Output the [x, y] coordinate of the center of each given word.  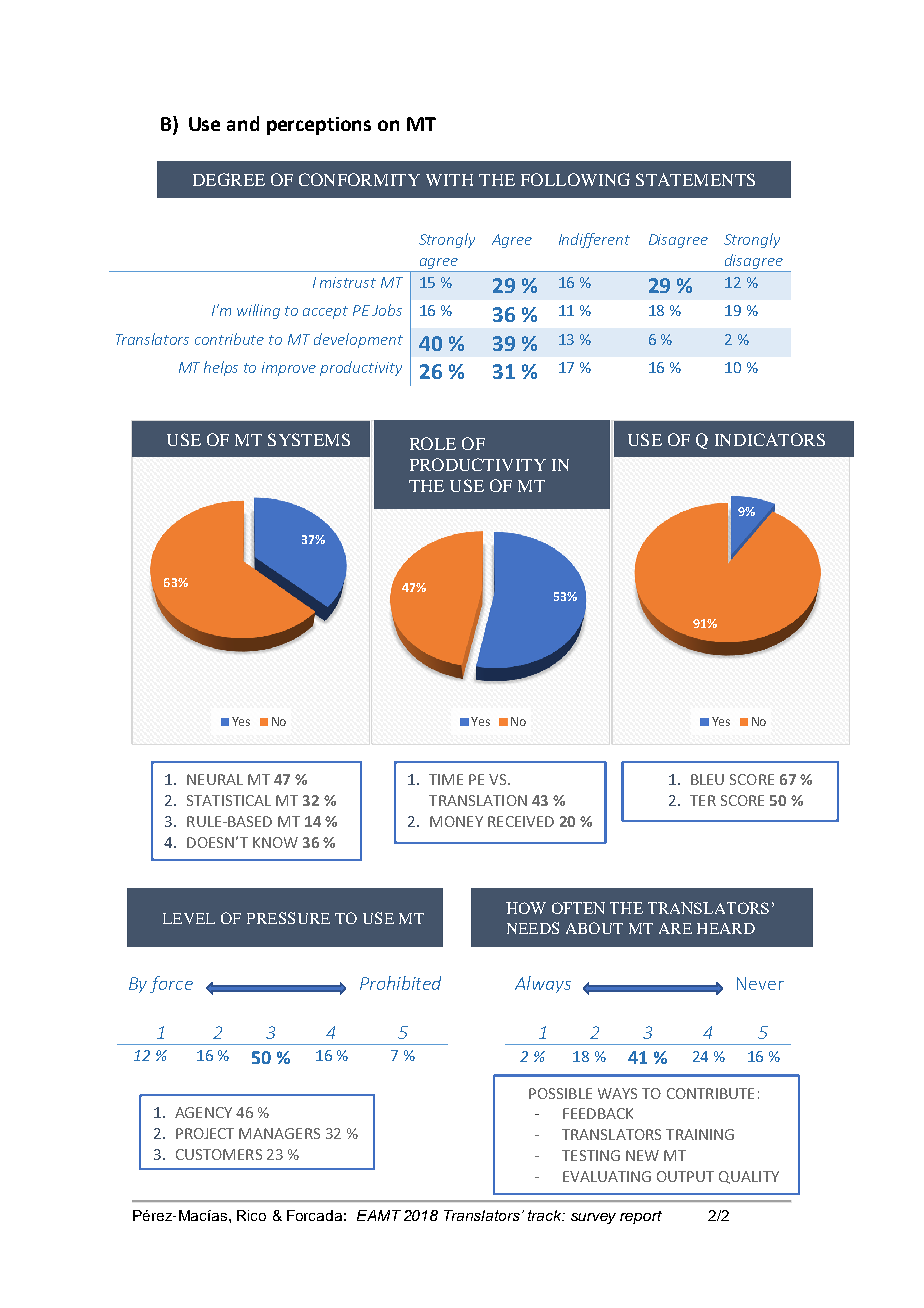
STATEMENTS [695, 179]
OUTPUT [685, 1176]
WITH [449, 180]
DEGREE [229, 179]
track [546, 1215]
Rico [251, 1215]
